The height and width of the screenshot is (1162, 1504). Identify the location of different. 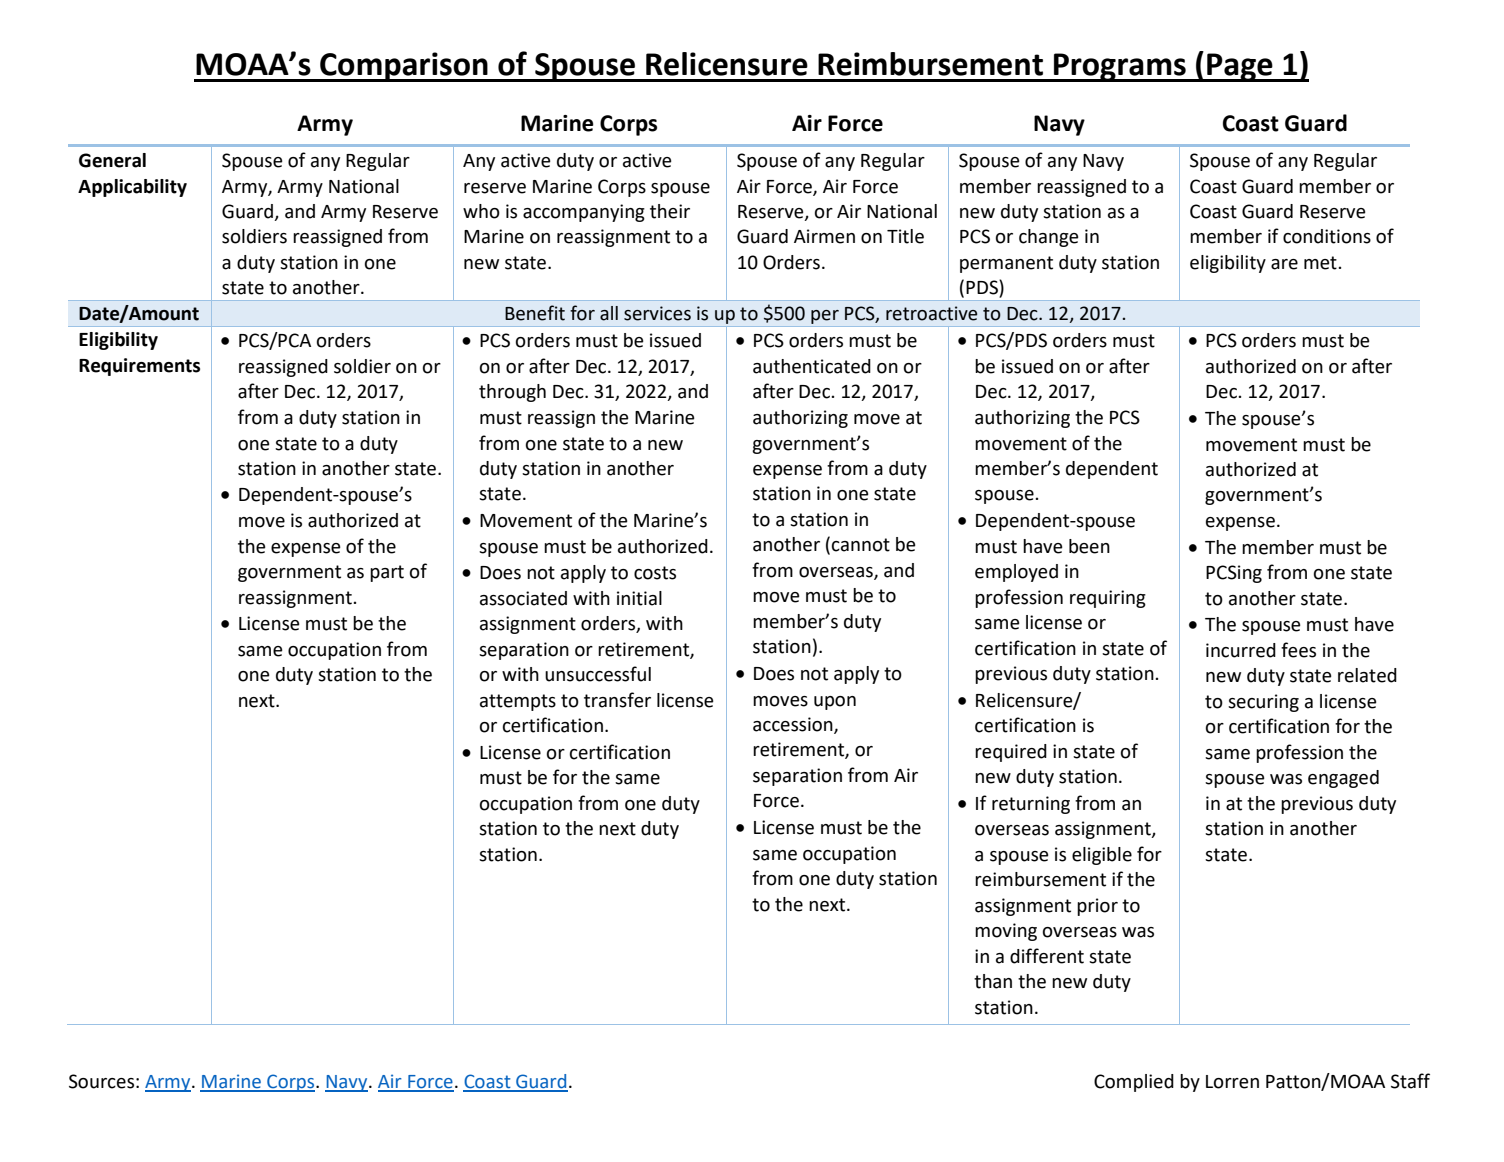
(1047, 956).
